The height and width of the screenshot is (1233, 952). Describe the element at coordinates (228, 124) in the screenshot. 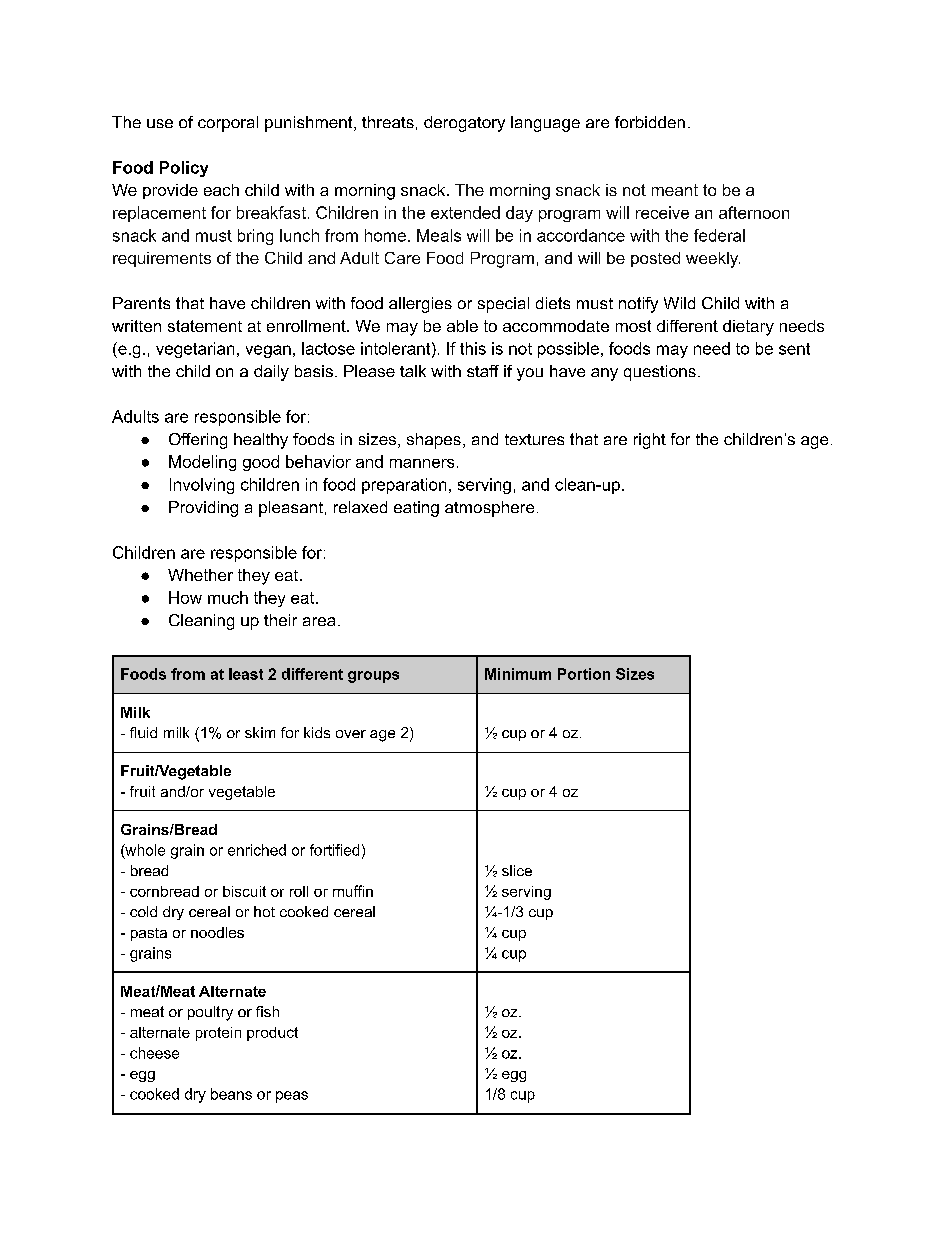

I see `corporal` at that location.
